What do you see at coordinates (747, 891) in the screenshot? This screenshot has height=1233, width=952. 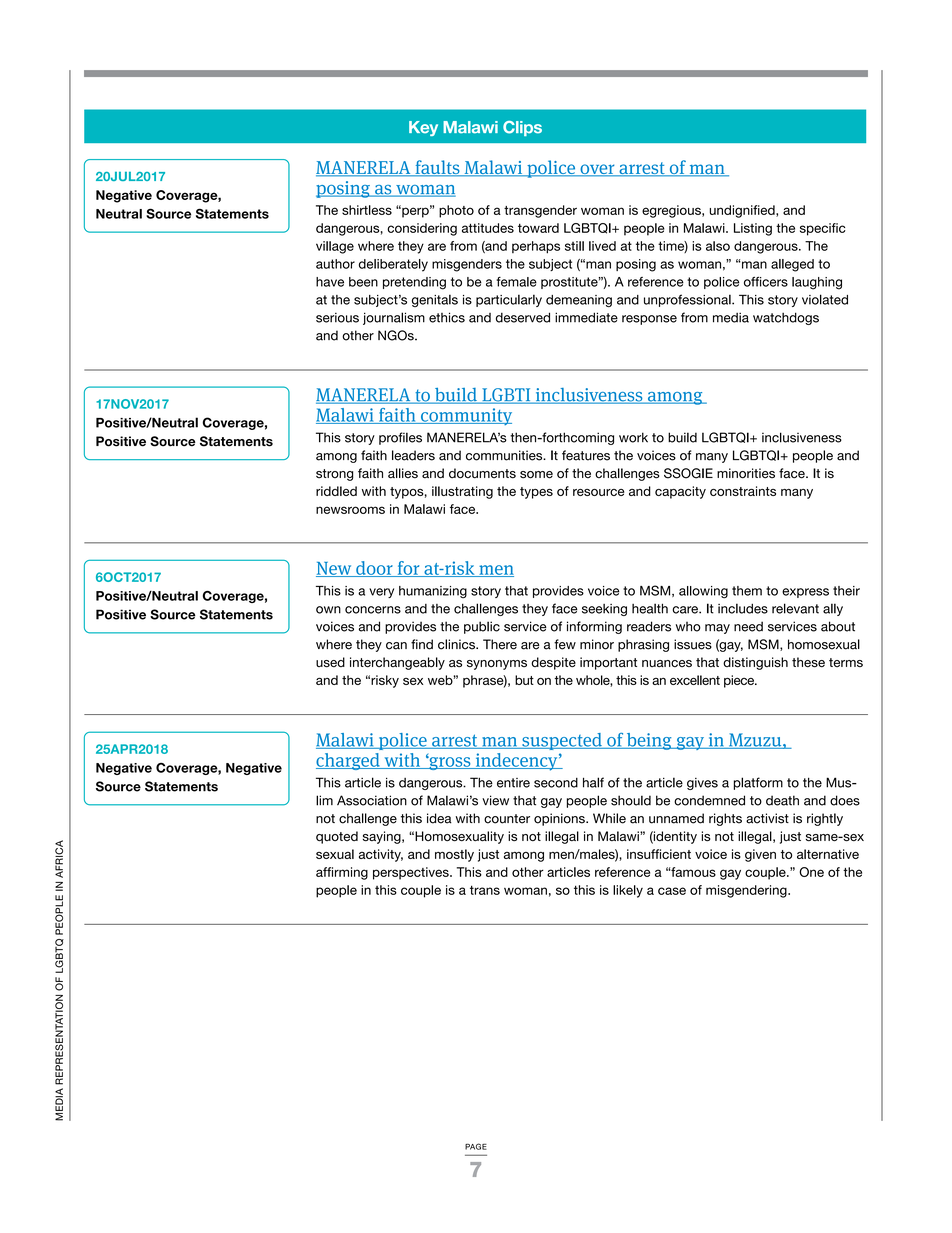 I see `misgendering` at bounding box center [747, 891].
